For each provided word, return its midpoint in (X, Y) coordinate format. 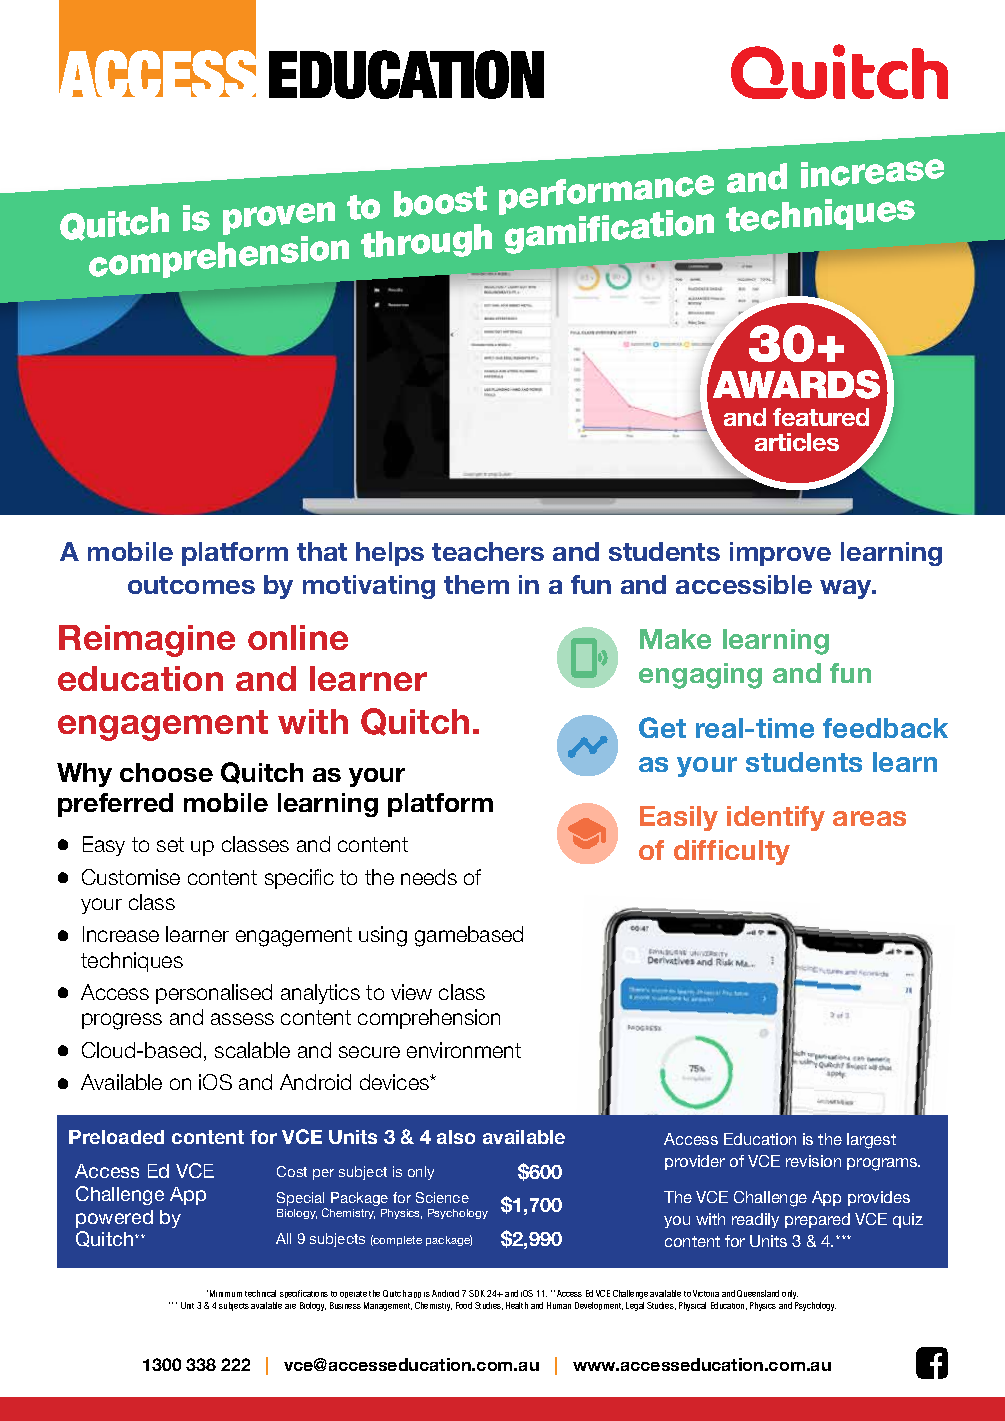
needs (429, 877)
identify (776, 818)
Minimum (226, 1293)
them (476, 584)
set (170, 844)
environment (464, 1050)
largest (871, 1141)
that (322, 551)
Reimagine (147, 641)
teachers (488, 551)
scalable (252, 1050)
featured (821, 417)
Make (675, 639)
